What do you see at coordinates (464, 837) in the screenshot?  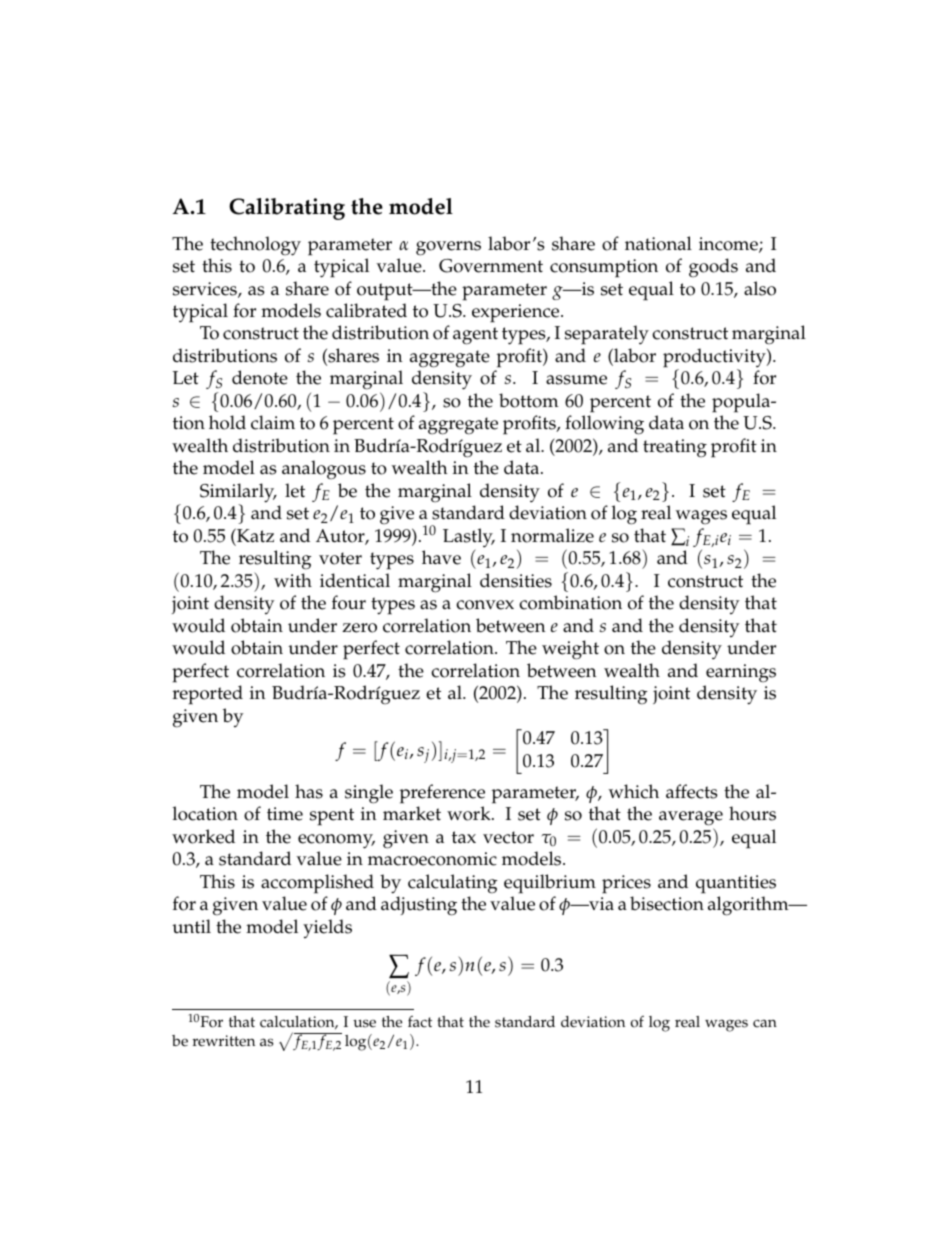 I see `tax` at bounding box center [464, 837].
